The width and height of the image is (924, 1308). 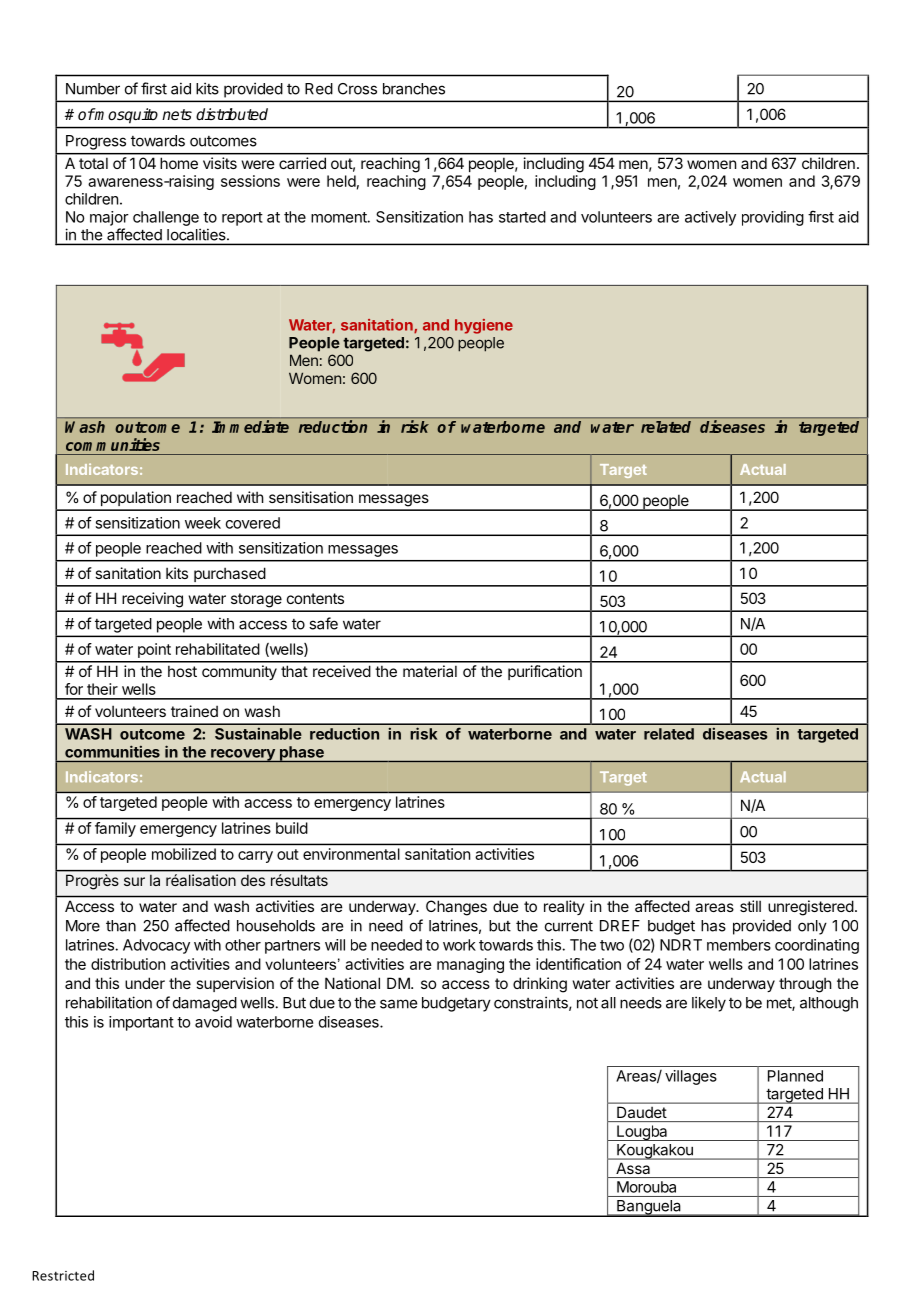 What do you see at coordinates (63, 1275) in the image?
I see `Restricted` at bounding box center [63, 1275].
